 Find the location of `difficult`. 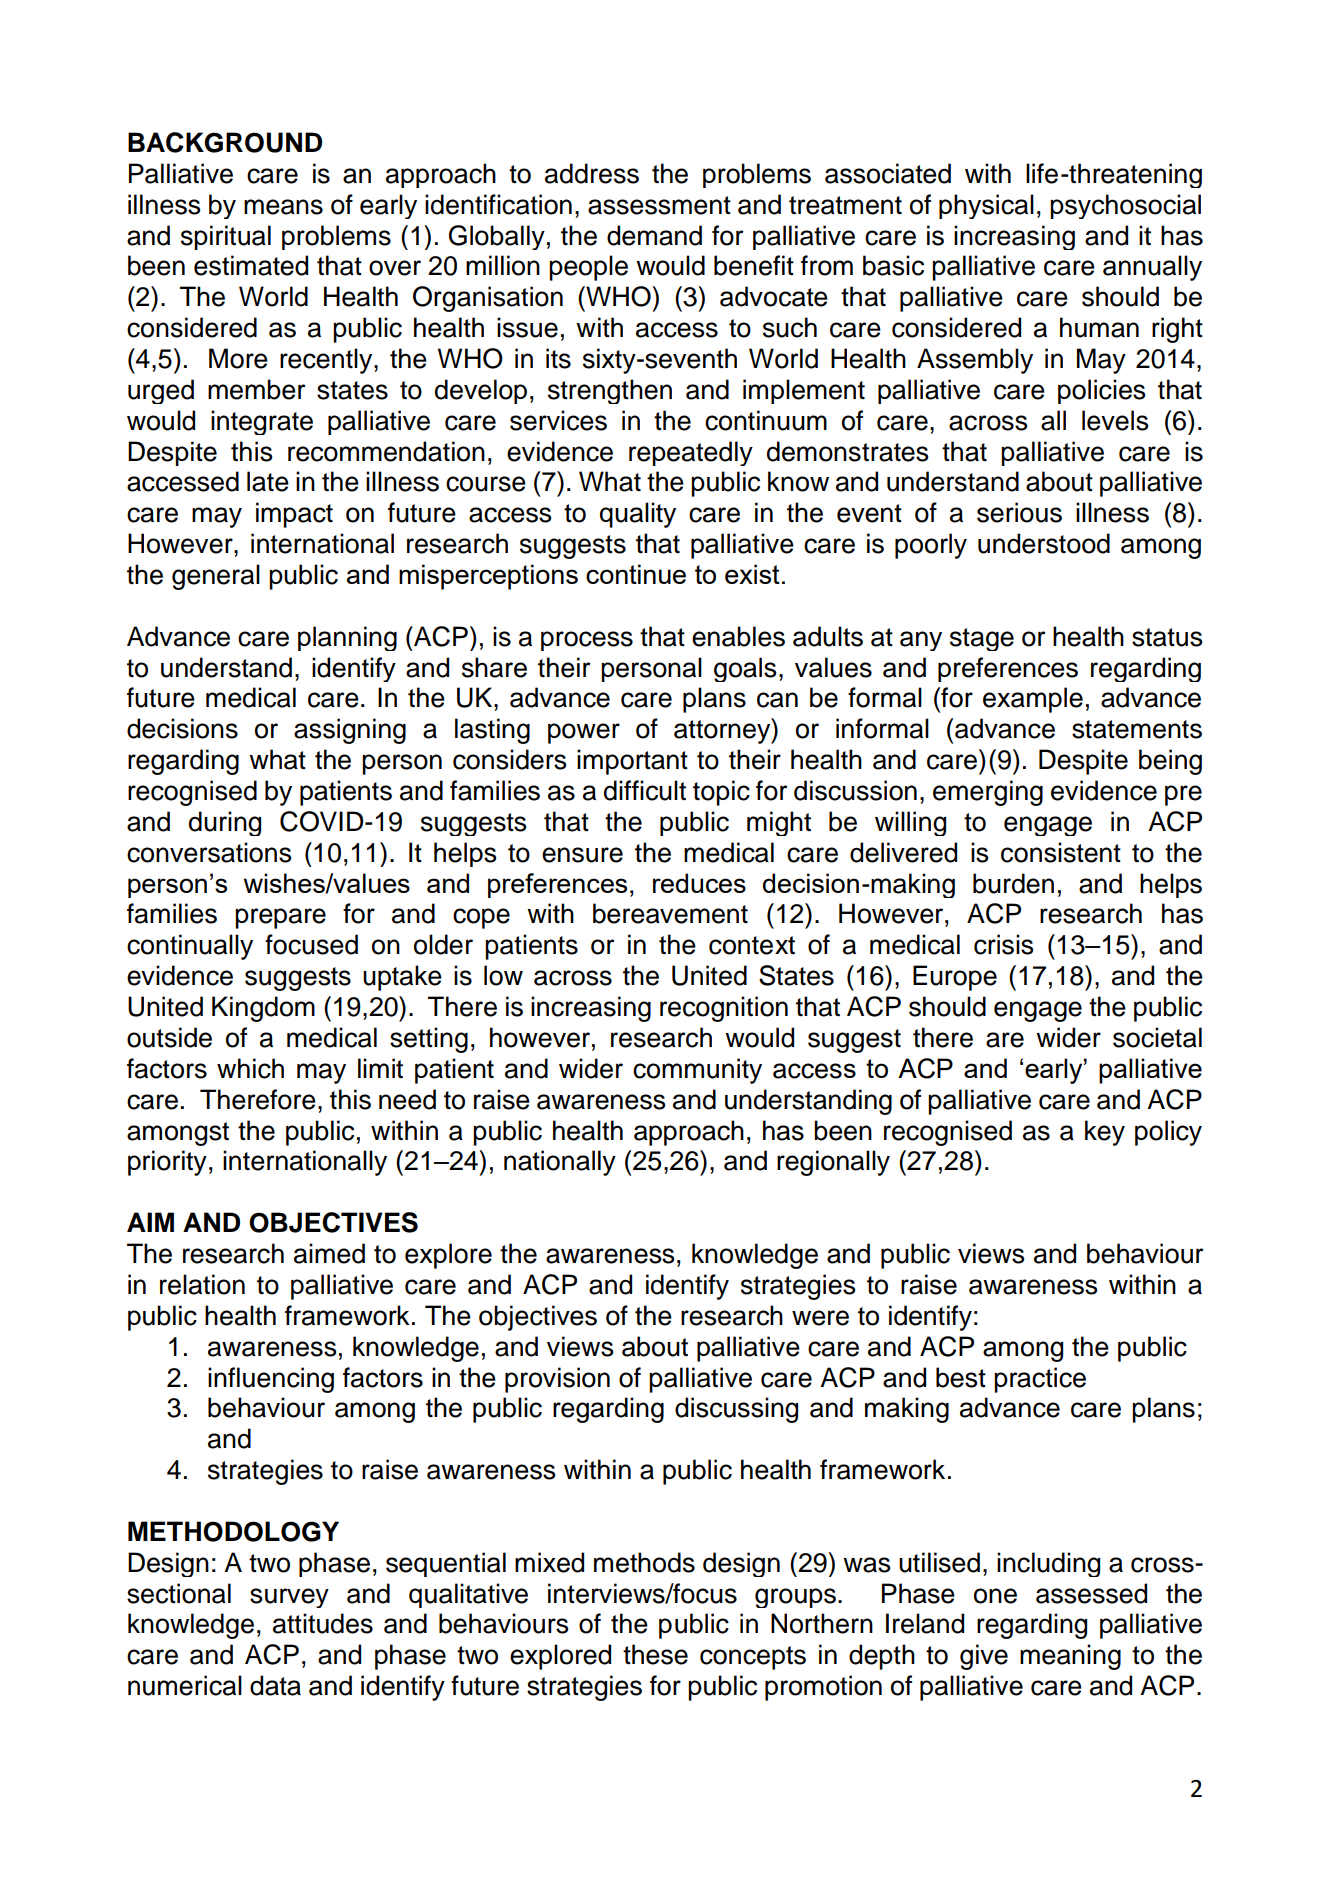

difficult is located at coordinates (645, 790).
